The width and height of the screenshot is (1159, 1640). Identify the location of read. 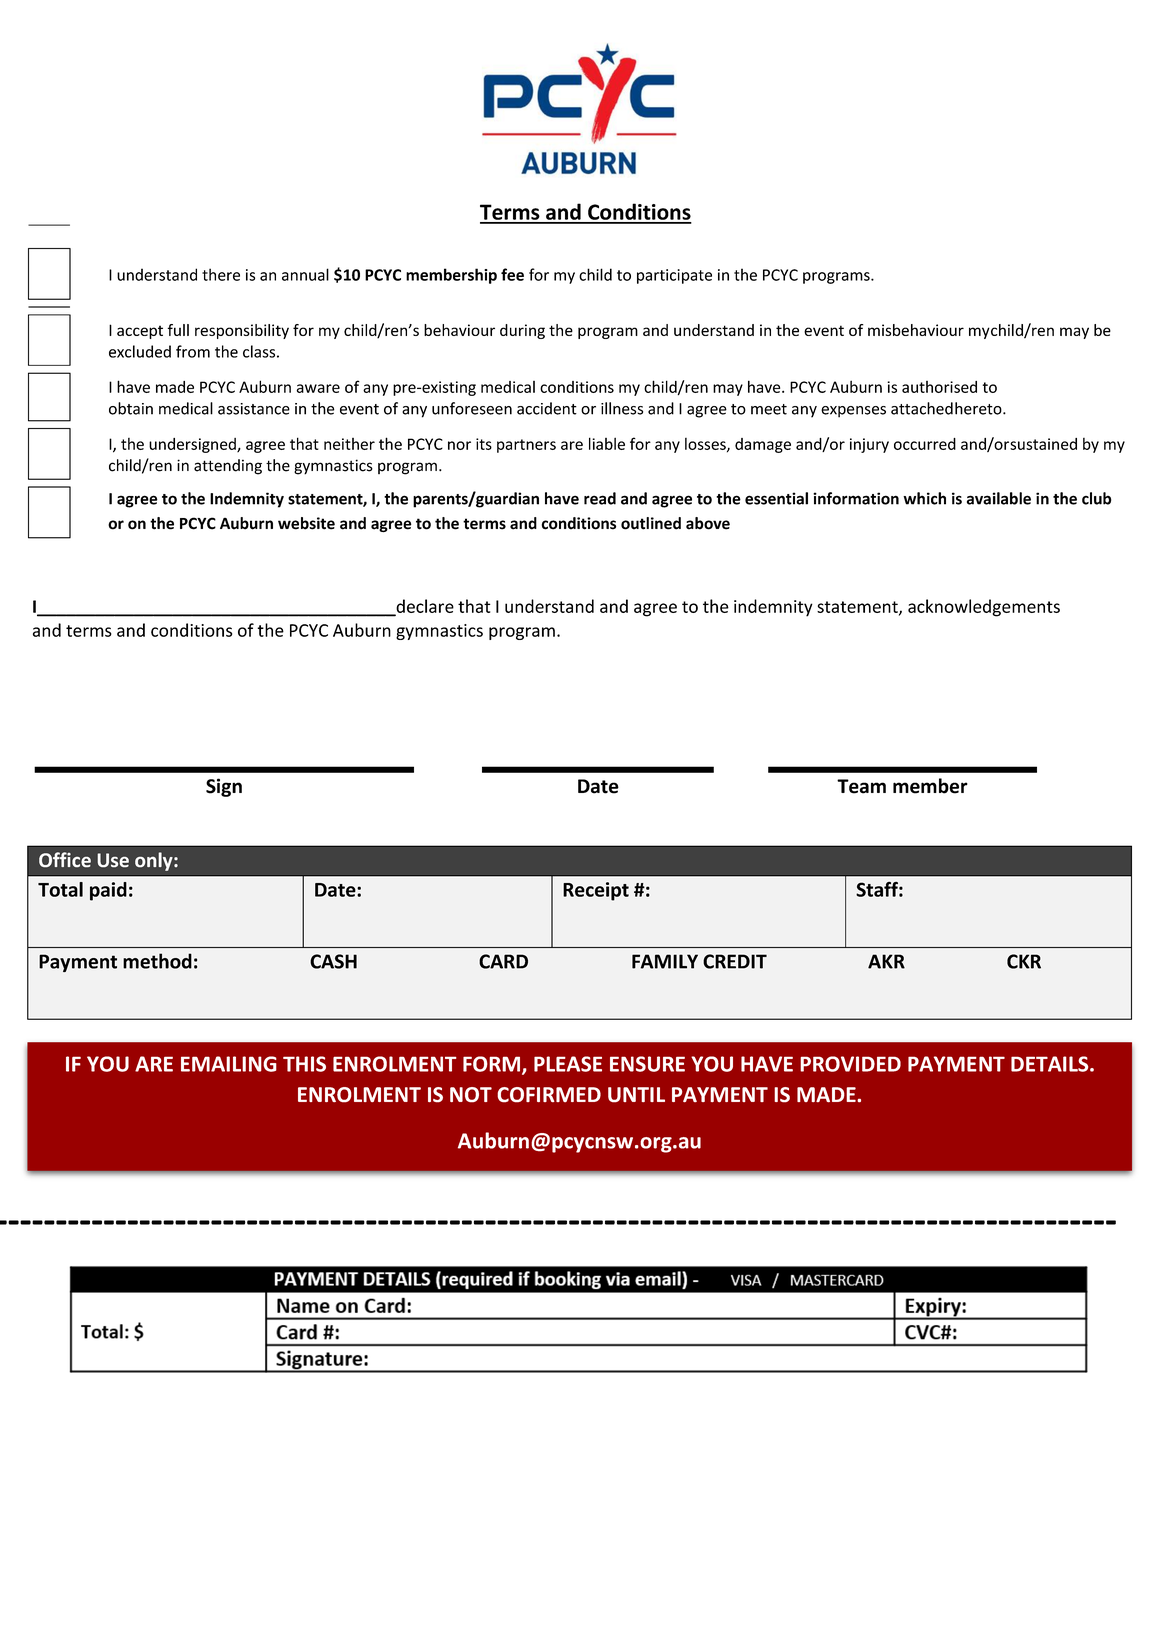
(600, 498).
